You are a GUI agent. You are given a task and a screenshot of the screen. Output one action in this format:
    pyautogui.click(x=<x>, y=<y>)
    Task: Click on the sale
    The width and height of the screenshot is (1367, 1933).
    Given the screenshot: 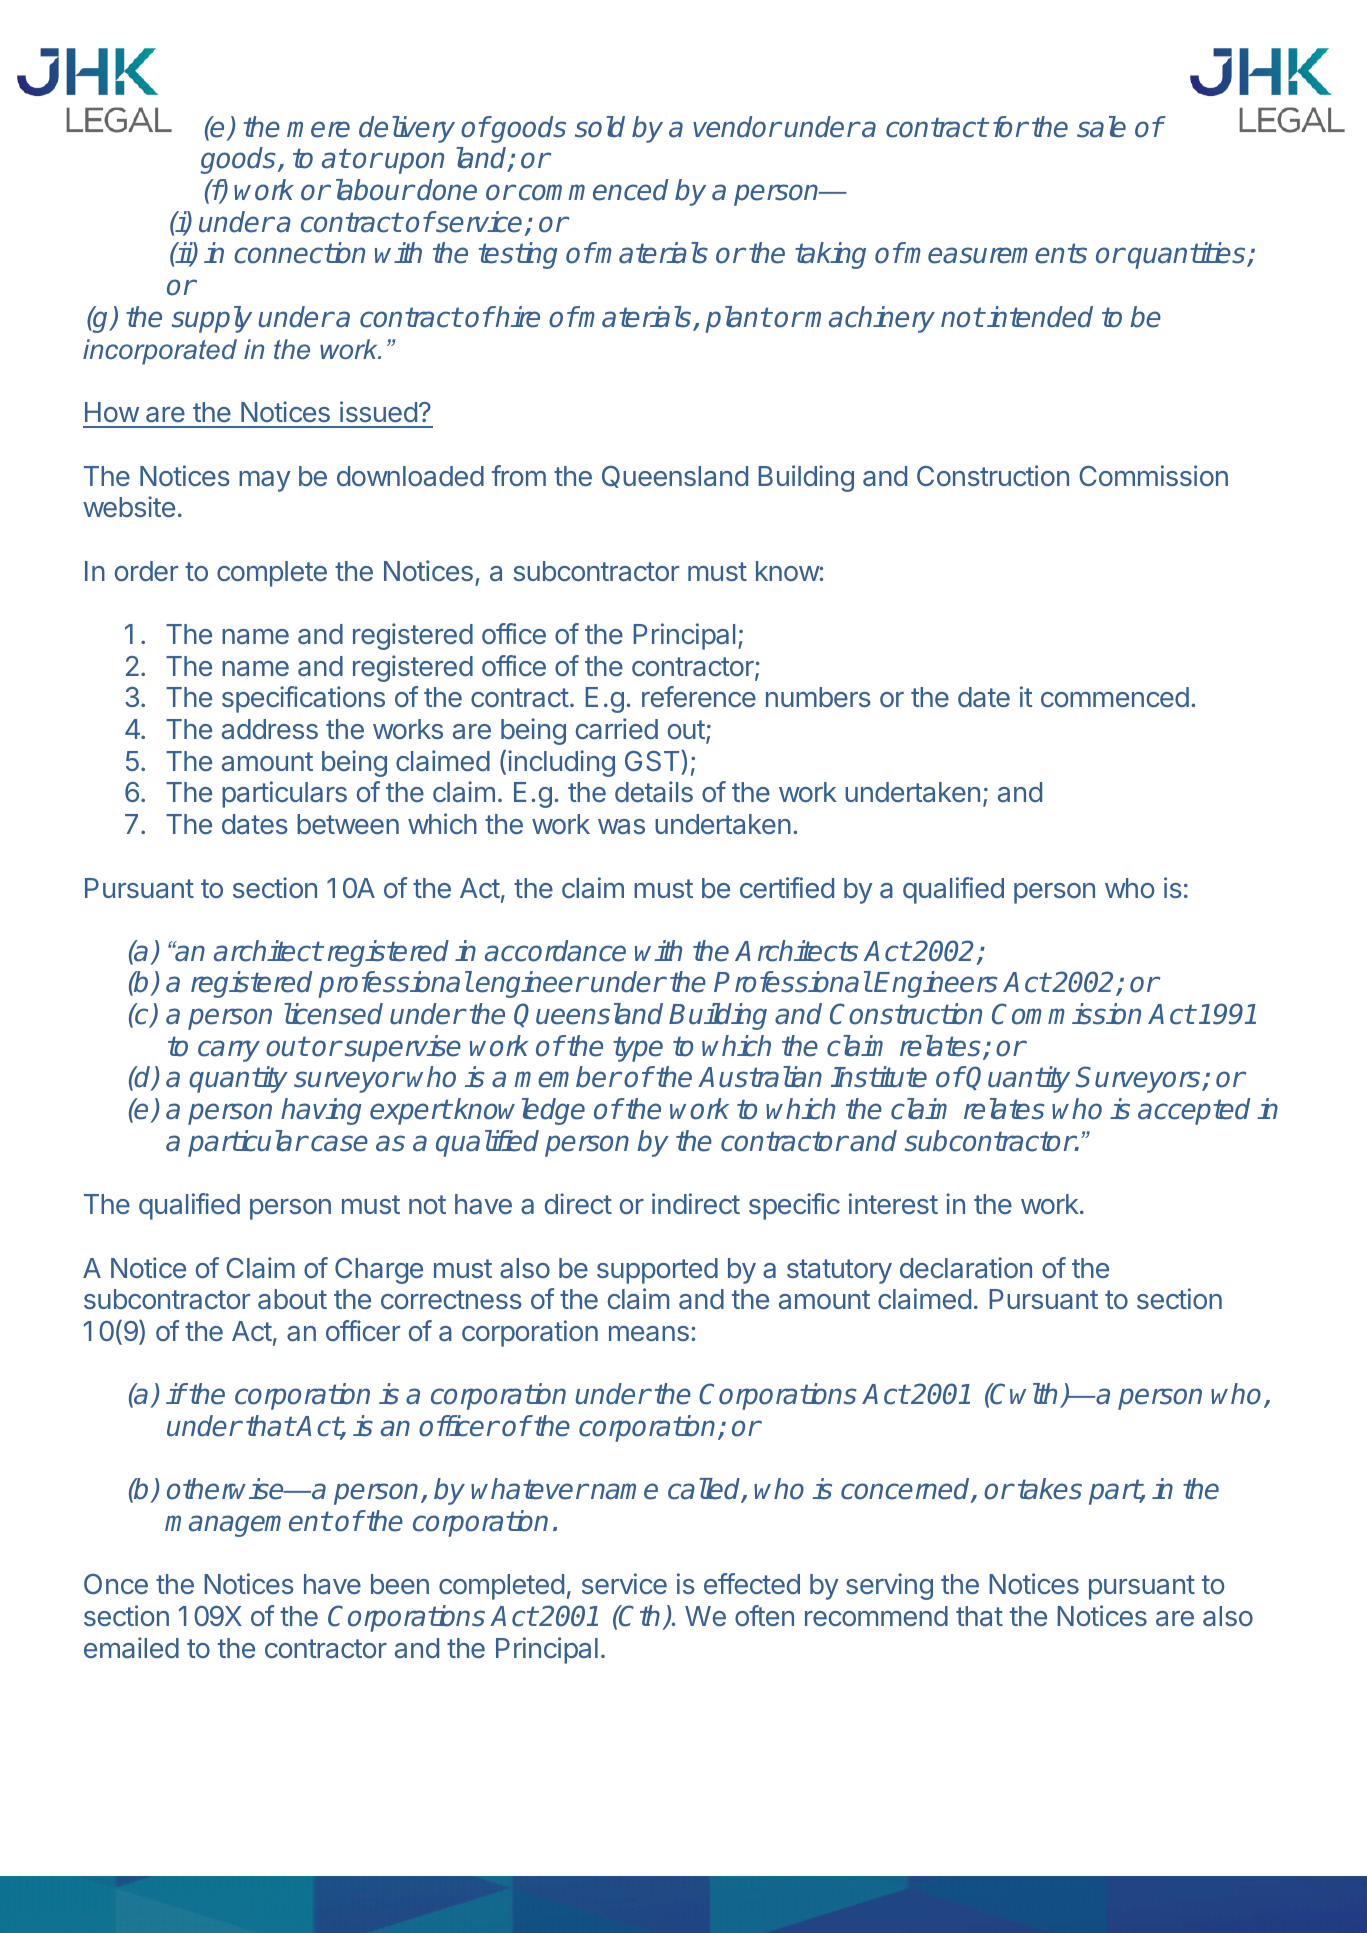 What is the action you would take?
    pyautogui.click(x=1101, y=127)
